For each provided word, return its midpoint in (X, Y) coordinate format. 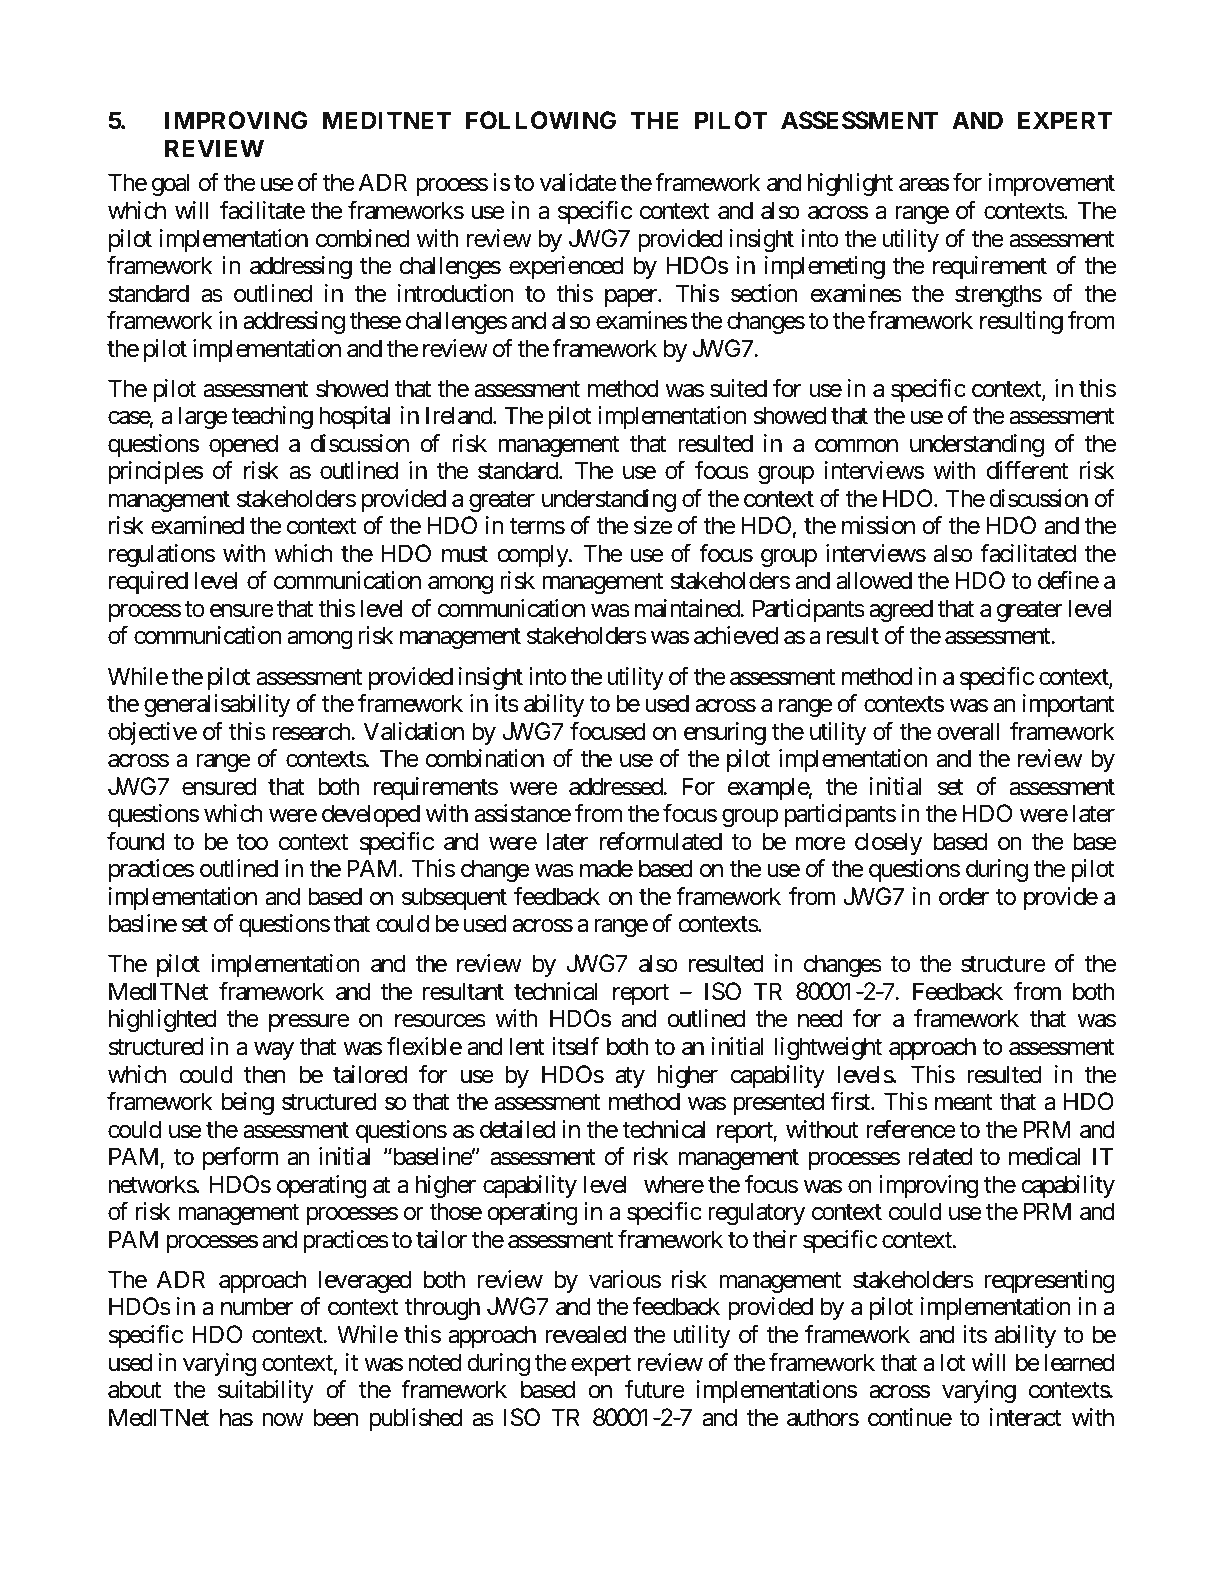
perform (240, 1158)
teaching (272, 417)
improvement (1052, 184)
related (940, 1156)
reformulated (661, 841)
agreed (901, 610)
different (1027, 470)
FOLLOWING (541, 120)
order (964, 896)
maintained (688, 608)
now (283, 1420)
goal (170, 184)
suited (738, 388)
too (252, 842)
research (312, 731)
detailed (517, 1129)
